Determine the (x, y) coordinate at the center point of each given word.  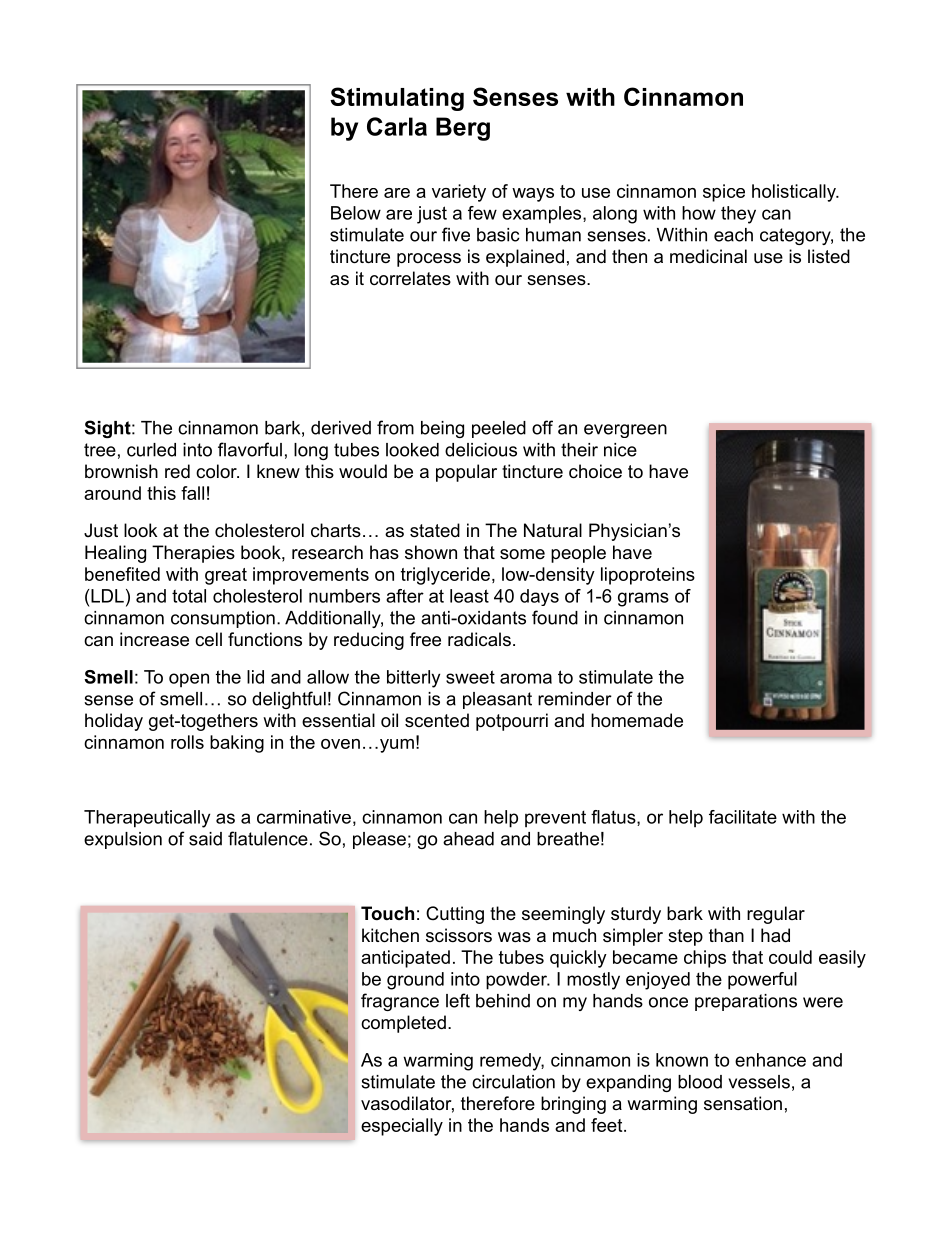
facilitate (743, 817)
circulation (513, 1082)
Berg (463, 129)
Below (356, 213)
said (205, 839)
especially (402, 1127)
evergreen (625, 431)
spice (724, 193)
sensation (743, 1103)
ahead (468, 839)
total (189, 596)
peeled (499, 429)
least (469, 596)
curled (151, 450)
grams (643, 599)
